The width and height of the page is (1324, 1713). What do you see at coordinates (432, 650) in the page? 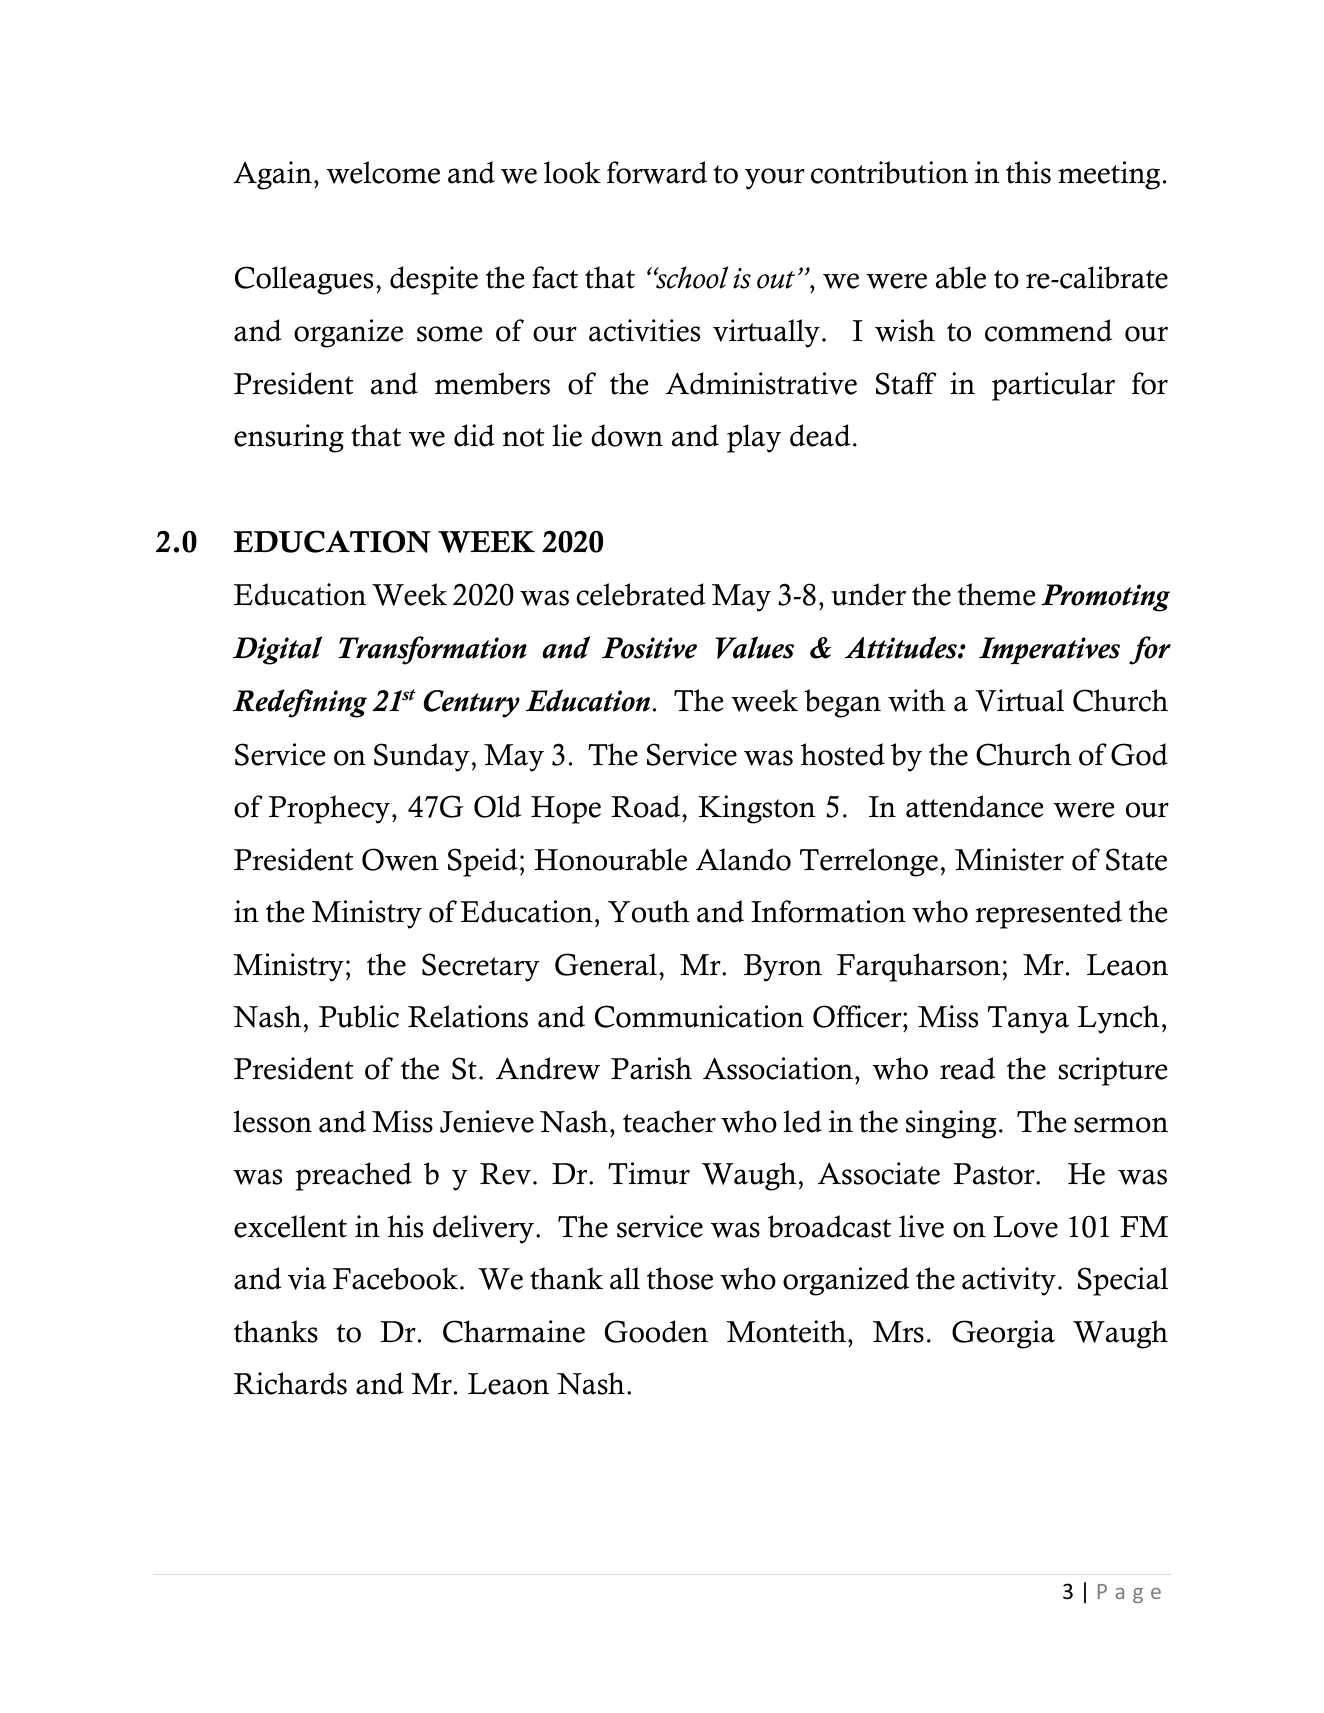
I see `Transformation` at bounding box center [432, 650].
